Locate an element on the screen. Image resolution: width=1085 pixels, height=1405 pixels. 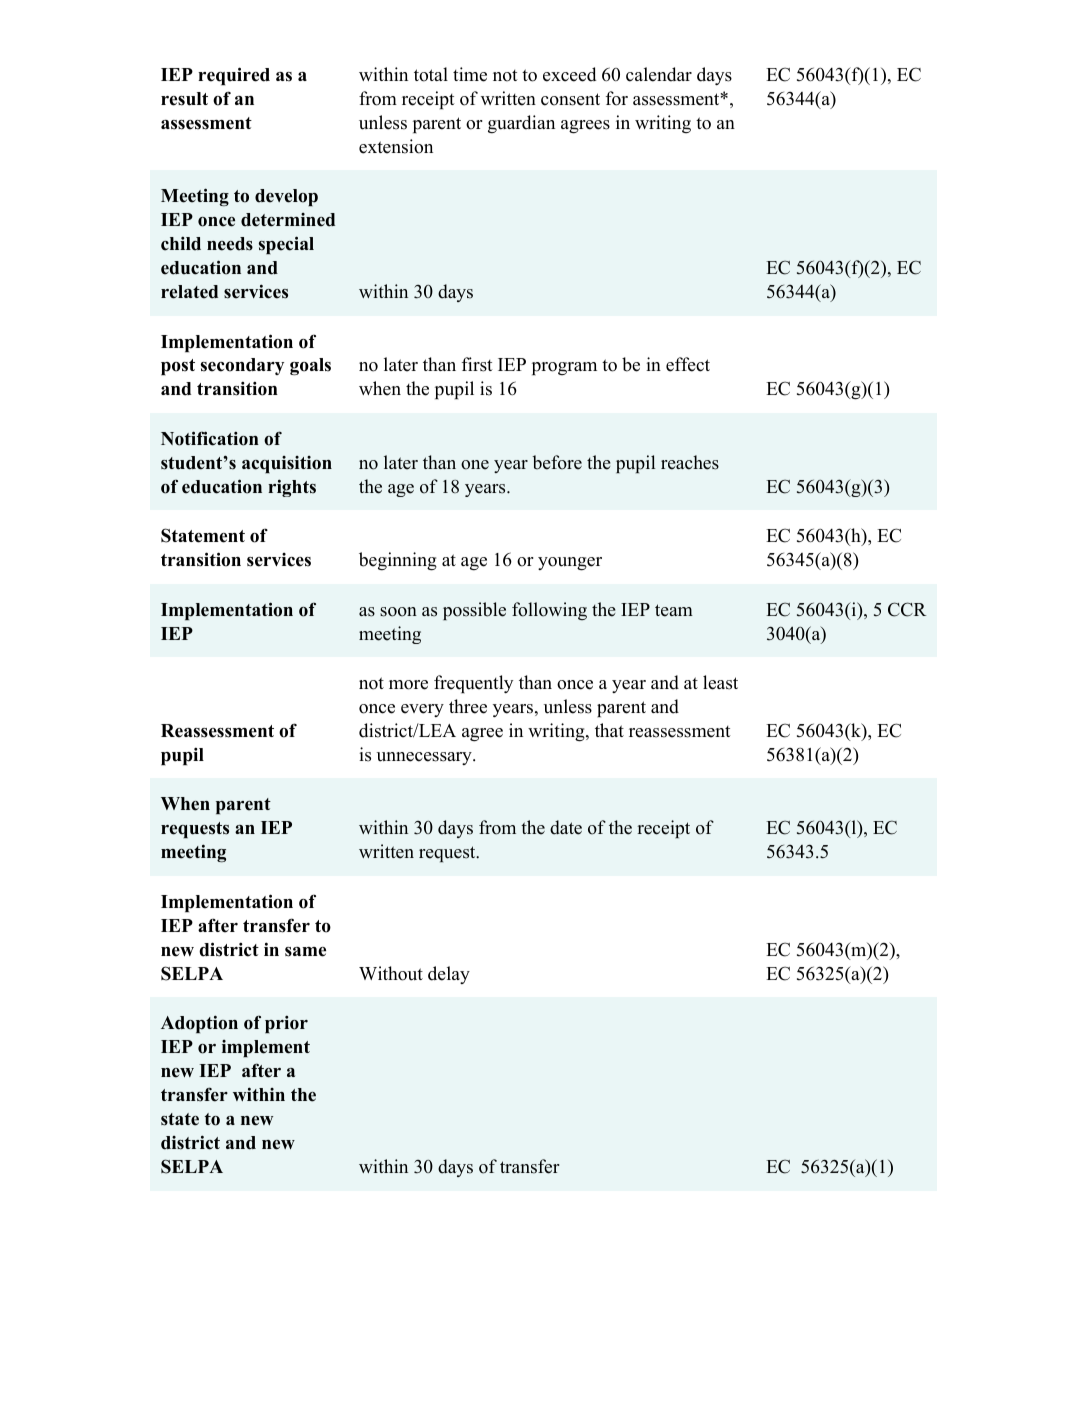
program is located at coordinates (564, 368).
